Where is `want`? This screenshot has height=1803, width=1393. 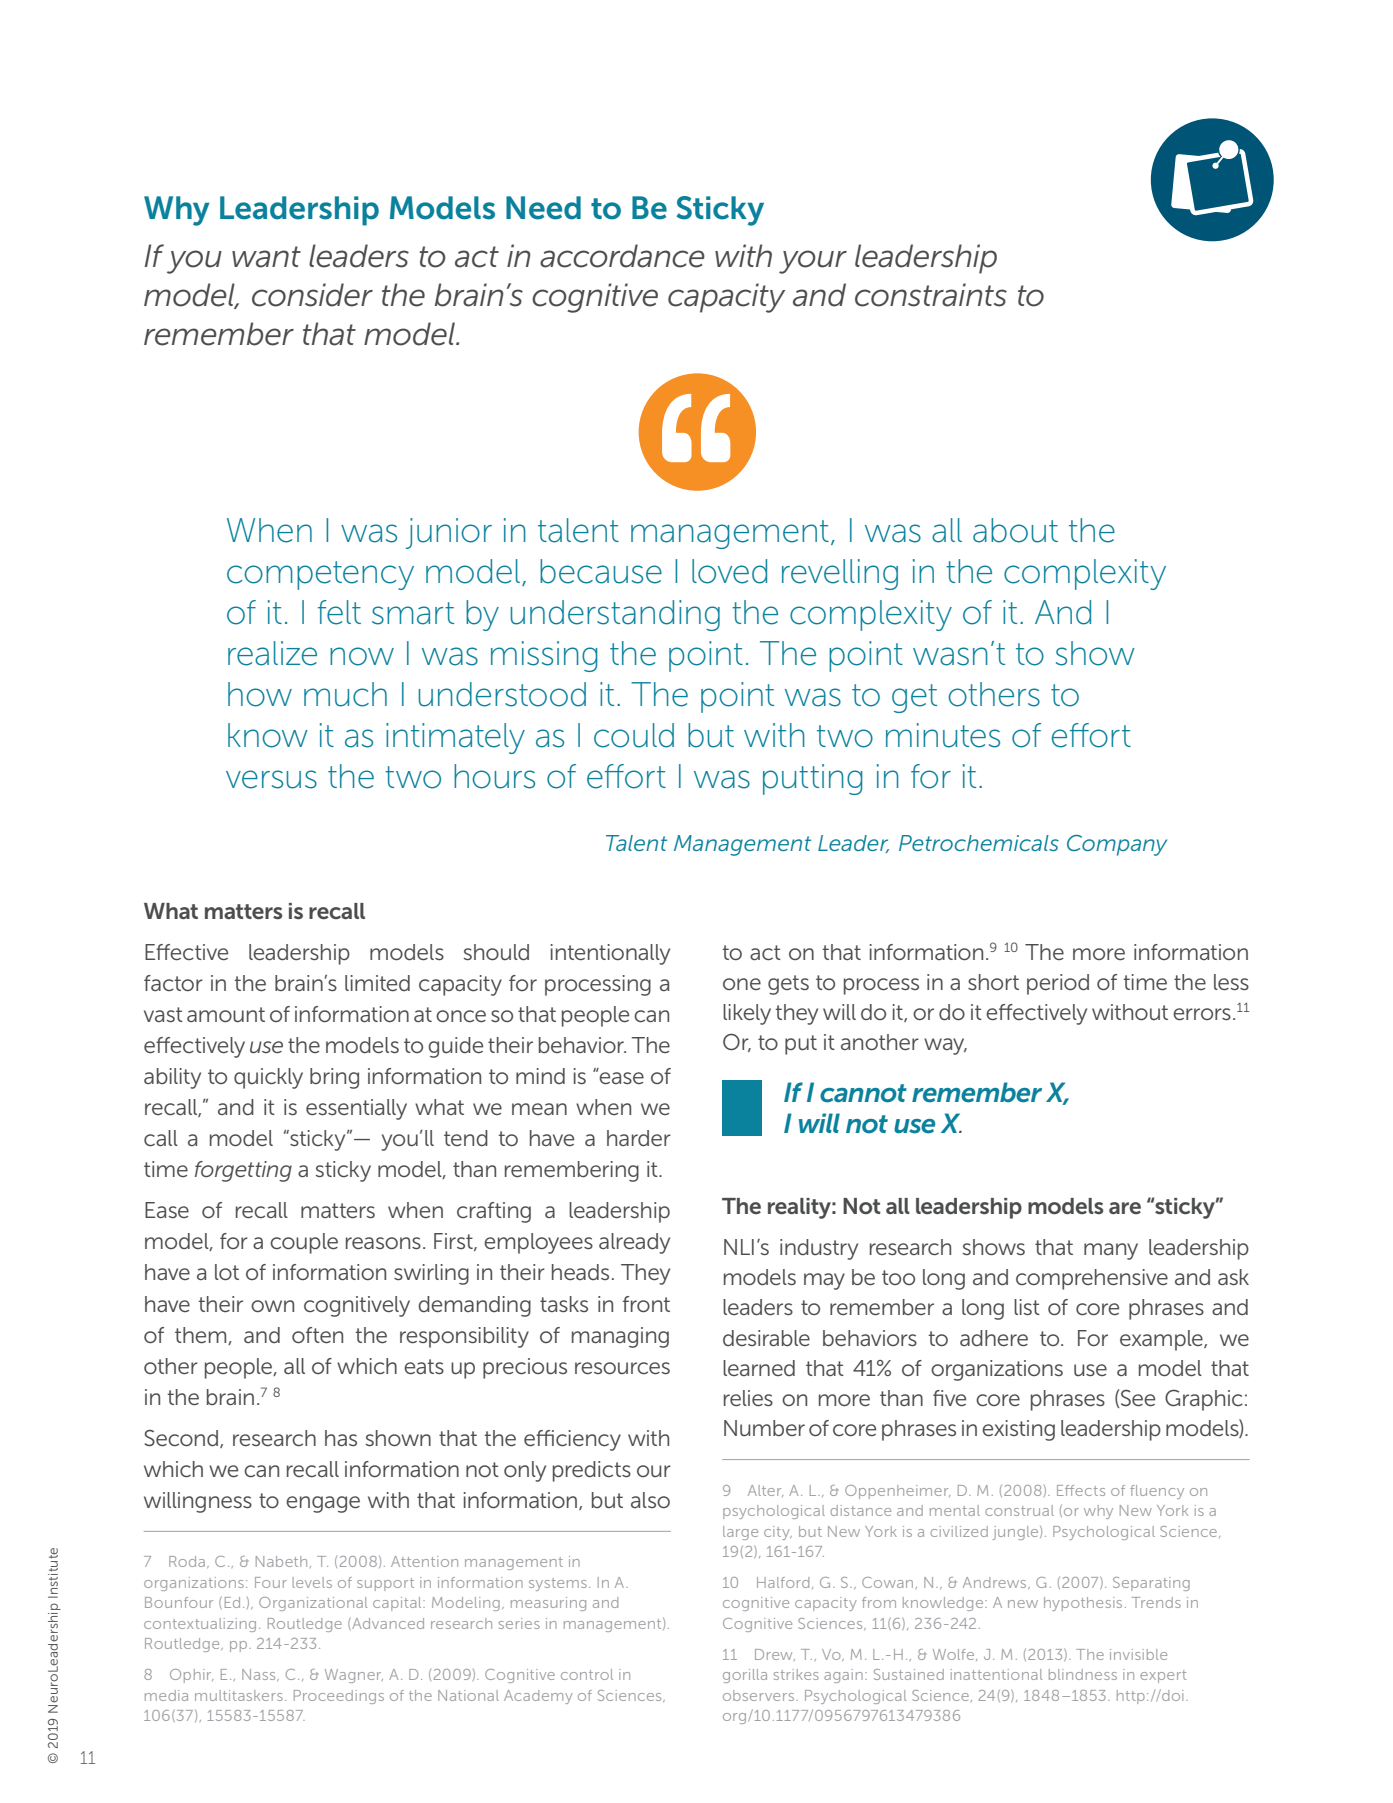 want is located at coordinates (266, 257).
